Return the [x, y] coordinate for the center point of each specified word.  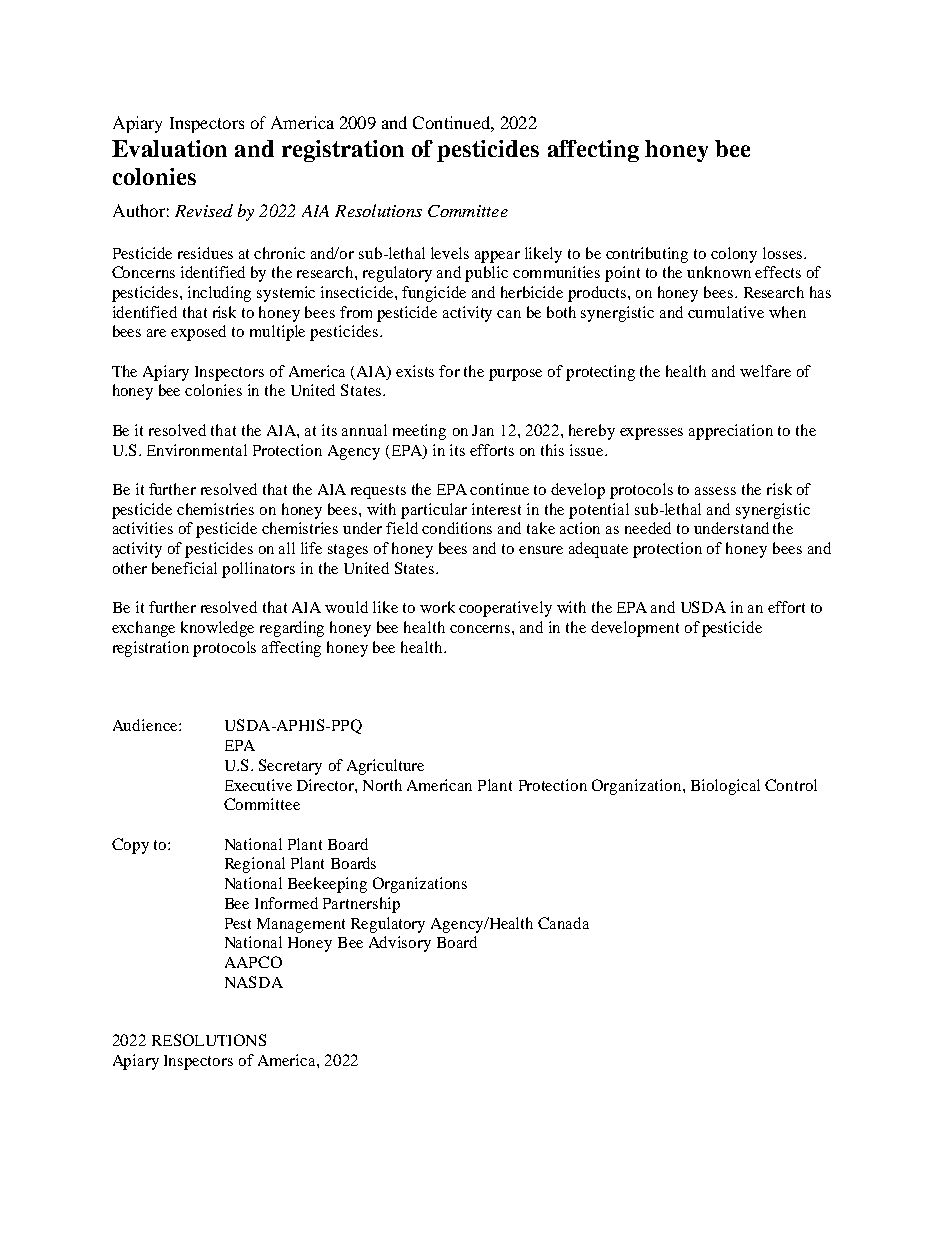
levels [450, 253]
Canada [563, 923]
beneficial [184, 568]
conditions [457, 528]
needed [648, 528]
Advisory [400, 944]
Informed [286, 903]
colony [734, 255]
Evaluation [169, 148]
